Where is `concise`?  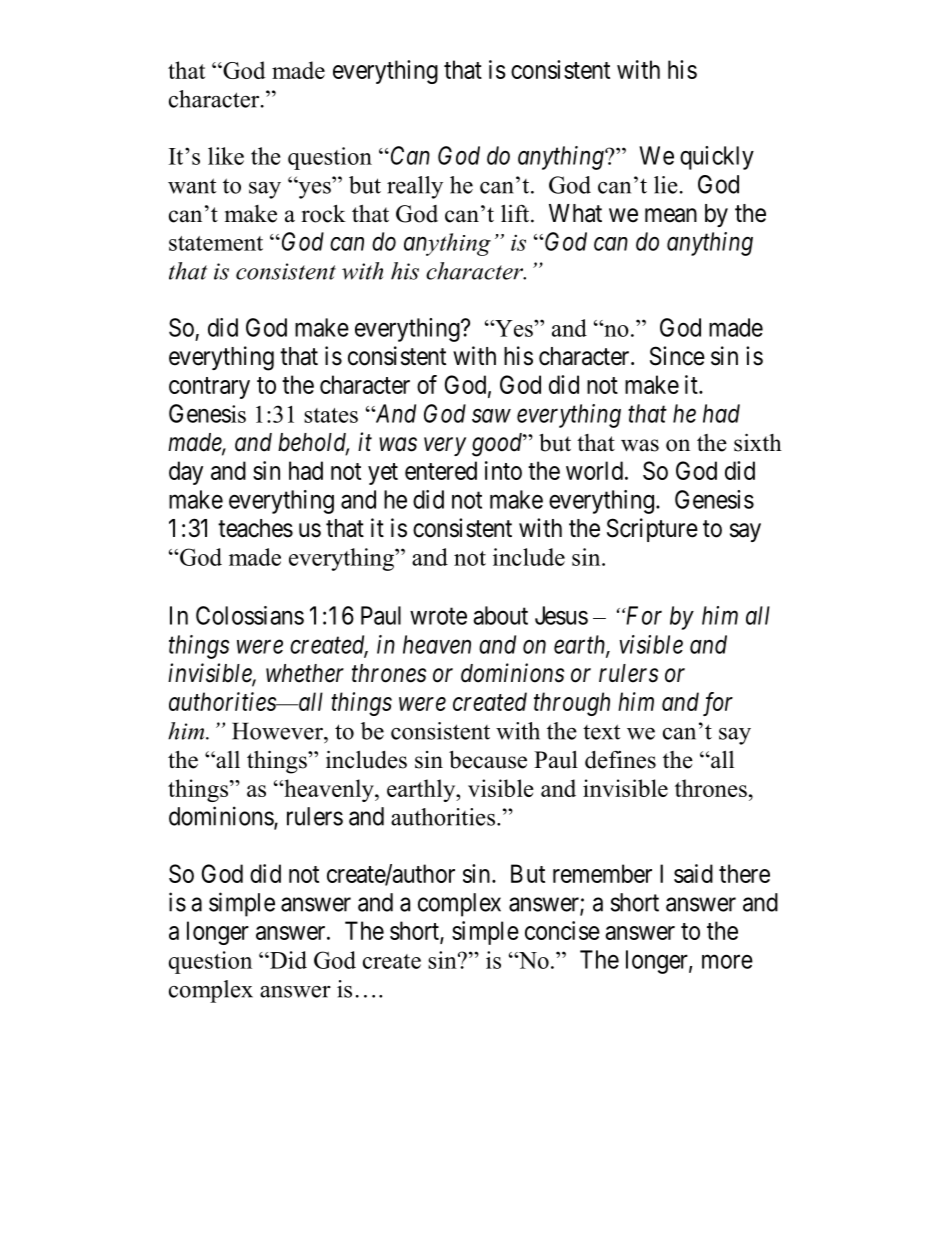
concise is located at coordinates (562, 930).
